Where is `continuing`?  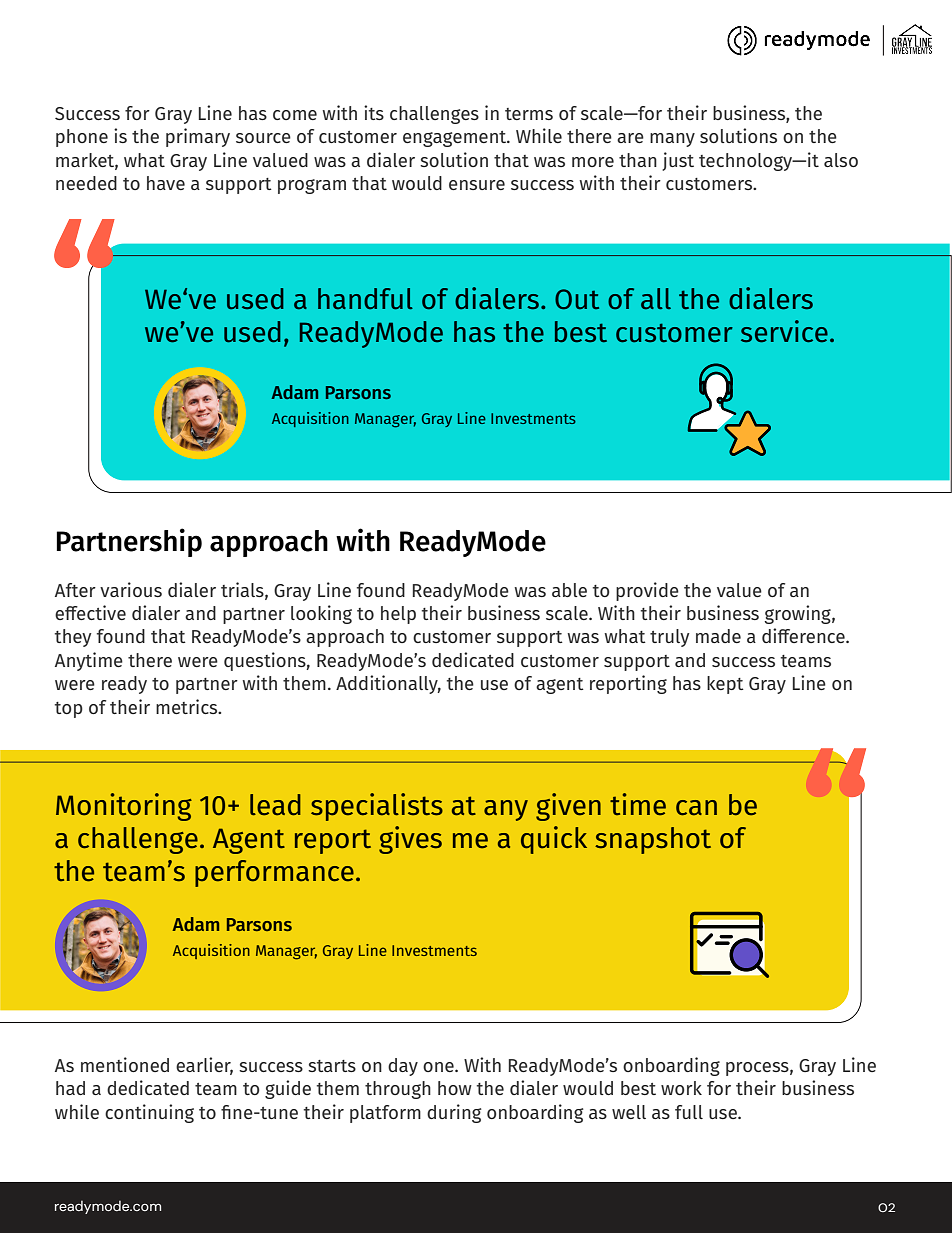
continuing is located at coordinates (149, 1113).
